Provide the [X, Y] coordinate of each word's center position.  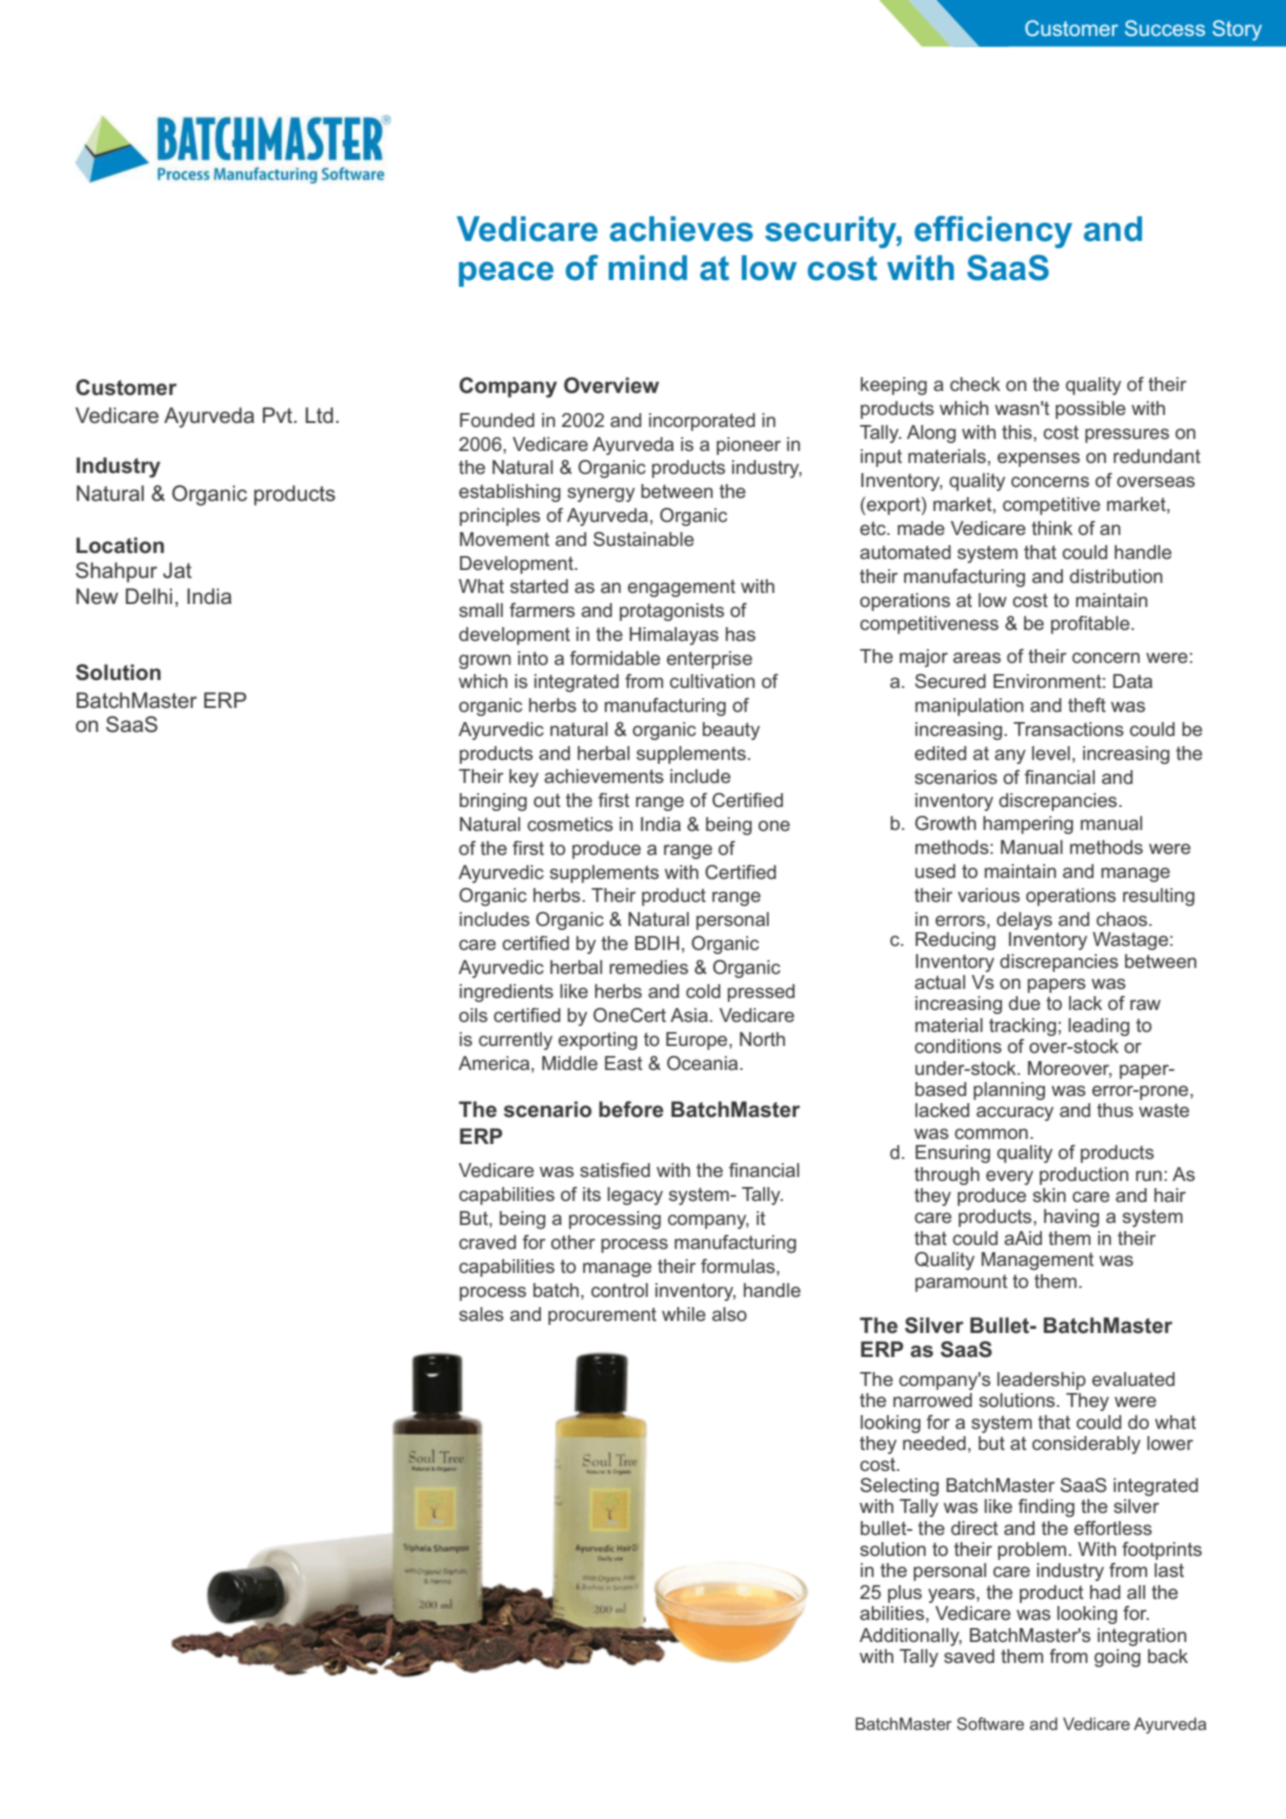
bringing [493, 802]
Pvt [279, 415]
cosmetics [570, 824]
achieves [681, 229]
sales [481, 1314]
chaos [1123, 919]
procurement [602, 1316]
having [1071, 1218]
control [619, 1290]
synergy [601, 494]
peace [506, 274]
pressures [1127, 435]
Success [1165, 28]
